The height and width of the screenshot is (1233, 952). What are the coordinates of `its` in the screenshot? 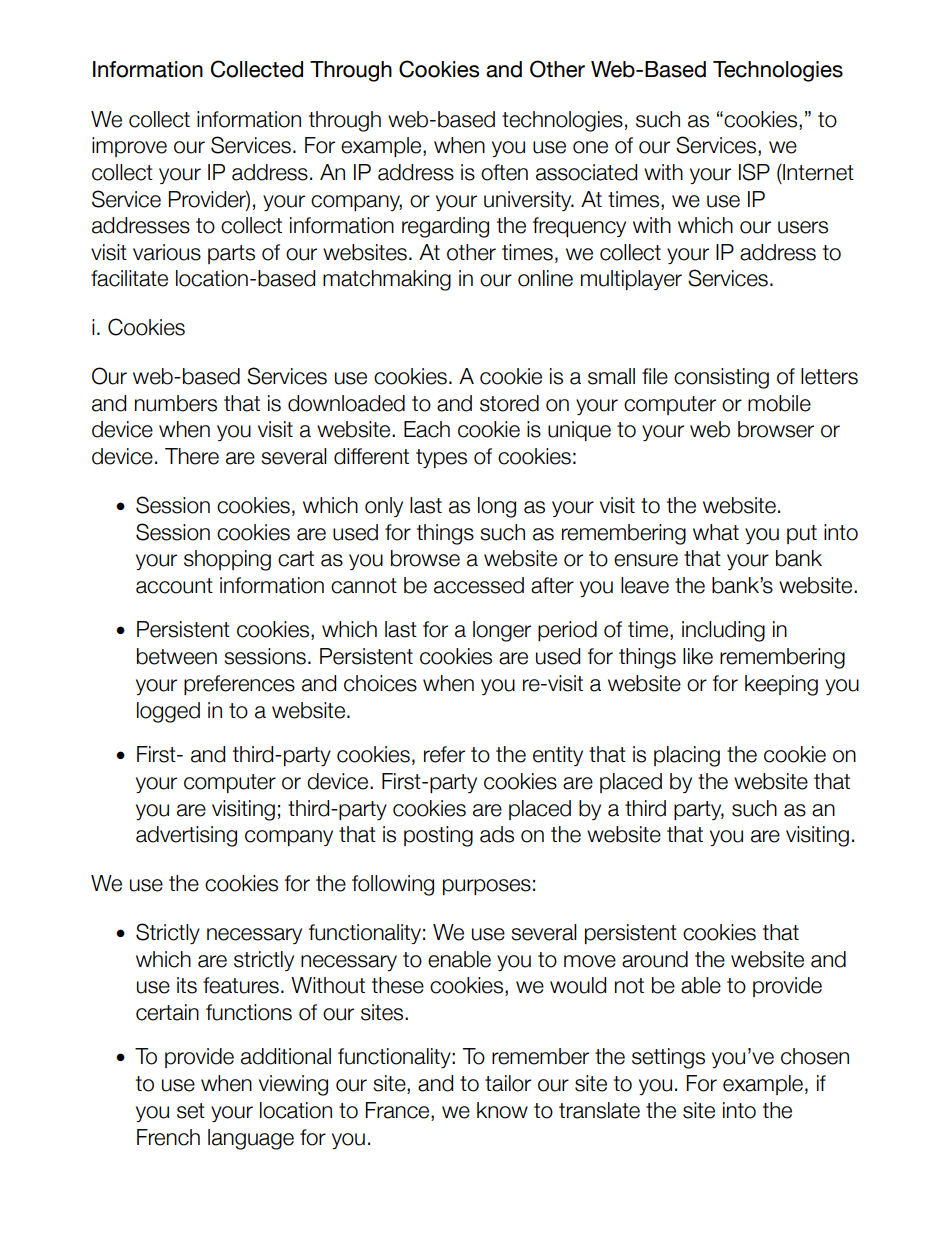 It's located at (187, 985).
